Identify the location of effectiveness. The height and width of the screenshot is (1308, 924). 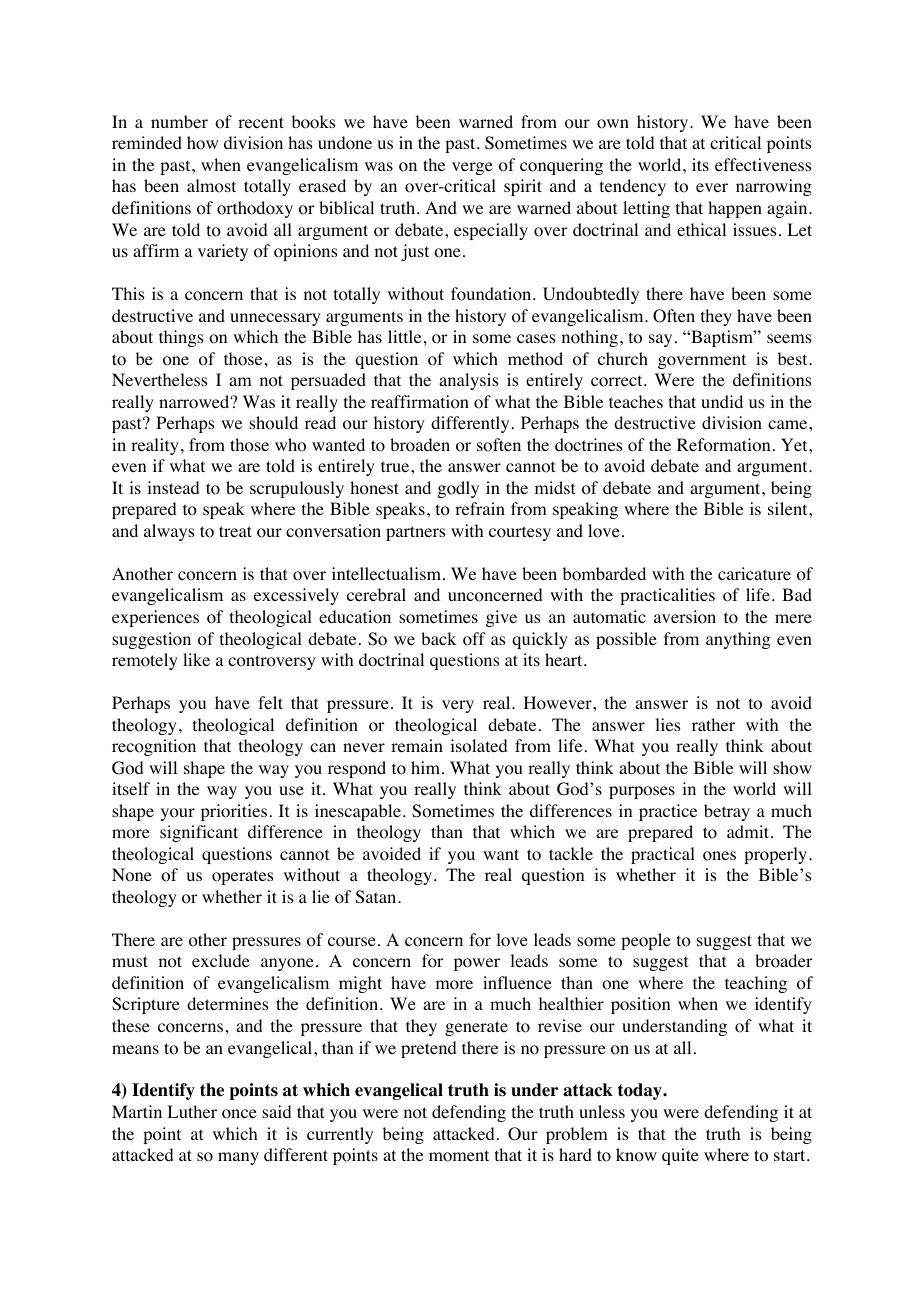
(763, 164).
